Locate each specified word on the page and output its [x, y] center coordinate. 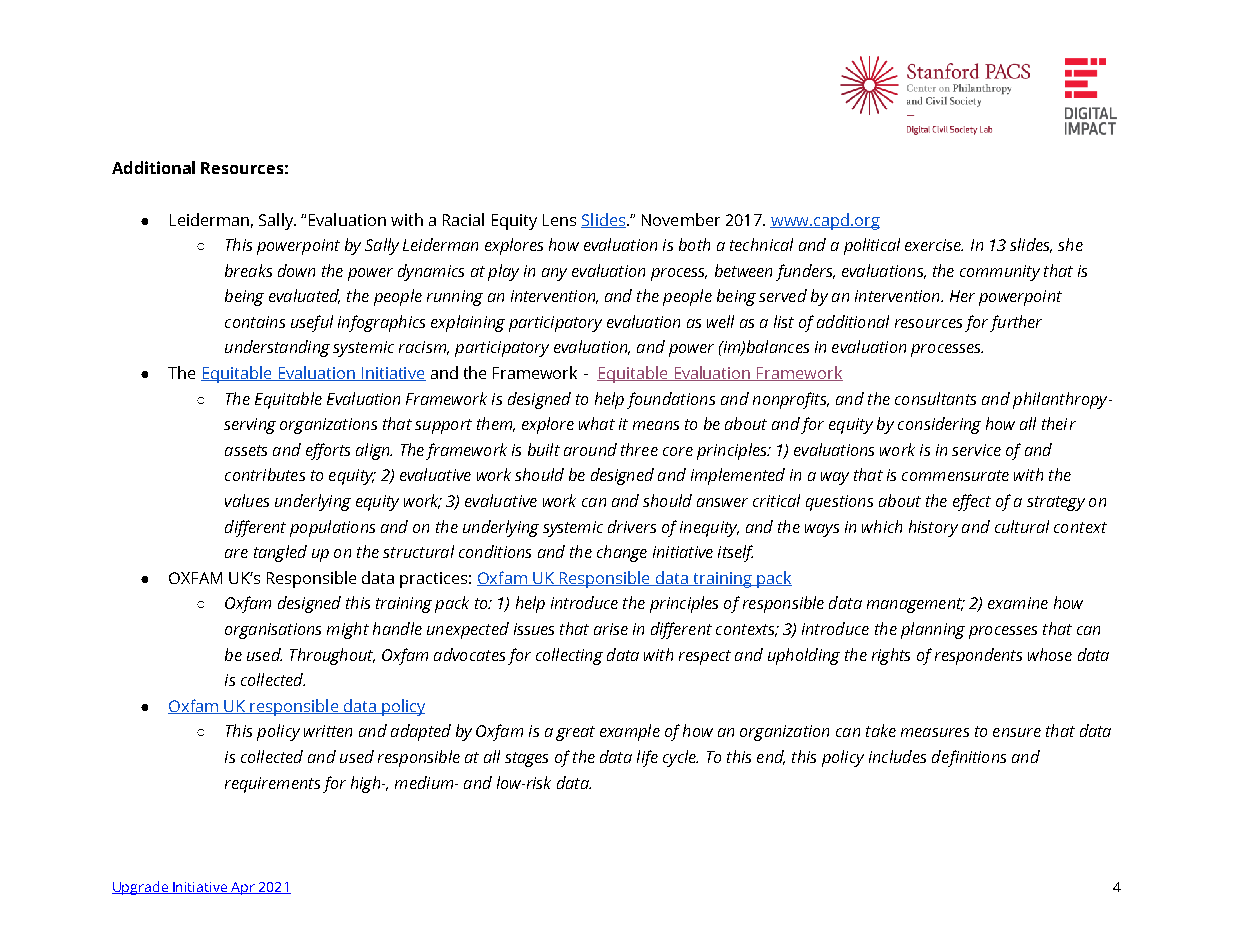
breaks [248, 270]
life [647, 758]
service [976, 450]
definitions [969, 758]
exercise [934, 245]
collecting [569, 656]
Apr [243, 888]
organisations [273, 631]
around [590, 449]
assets [246, 450]
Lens [559, 220]
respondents [978, 656]
